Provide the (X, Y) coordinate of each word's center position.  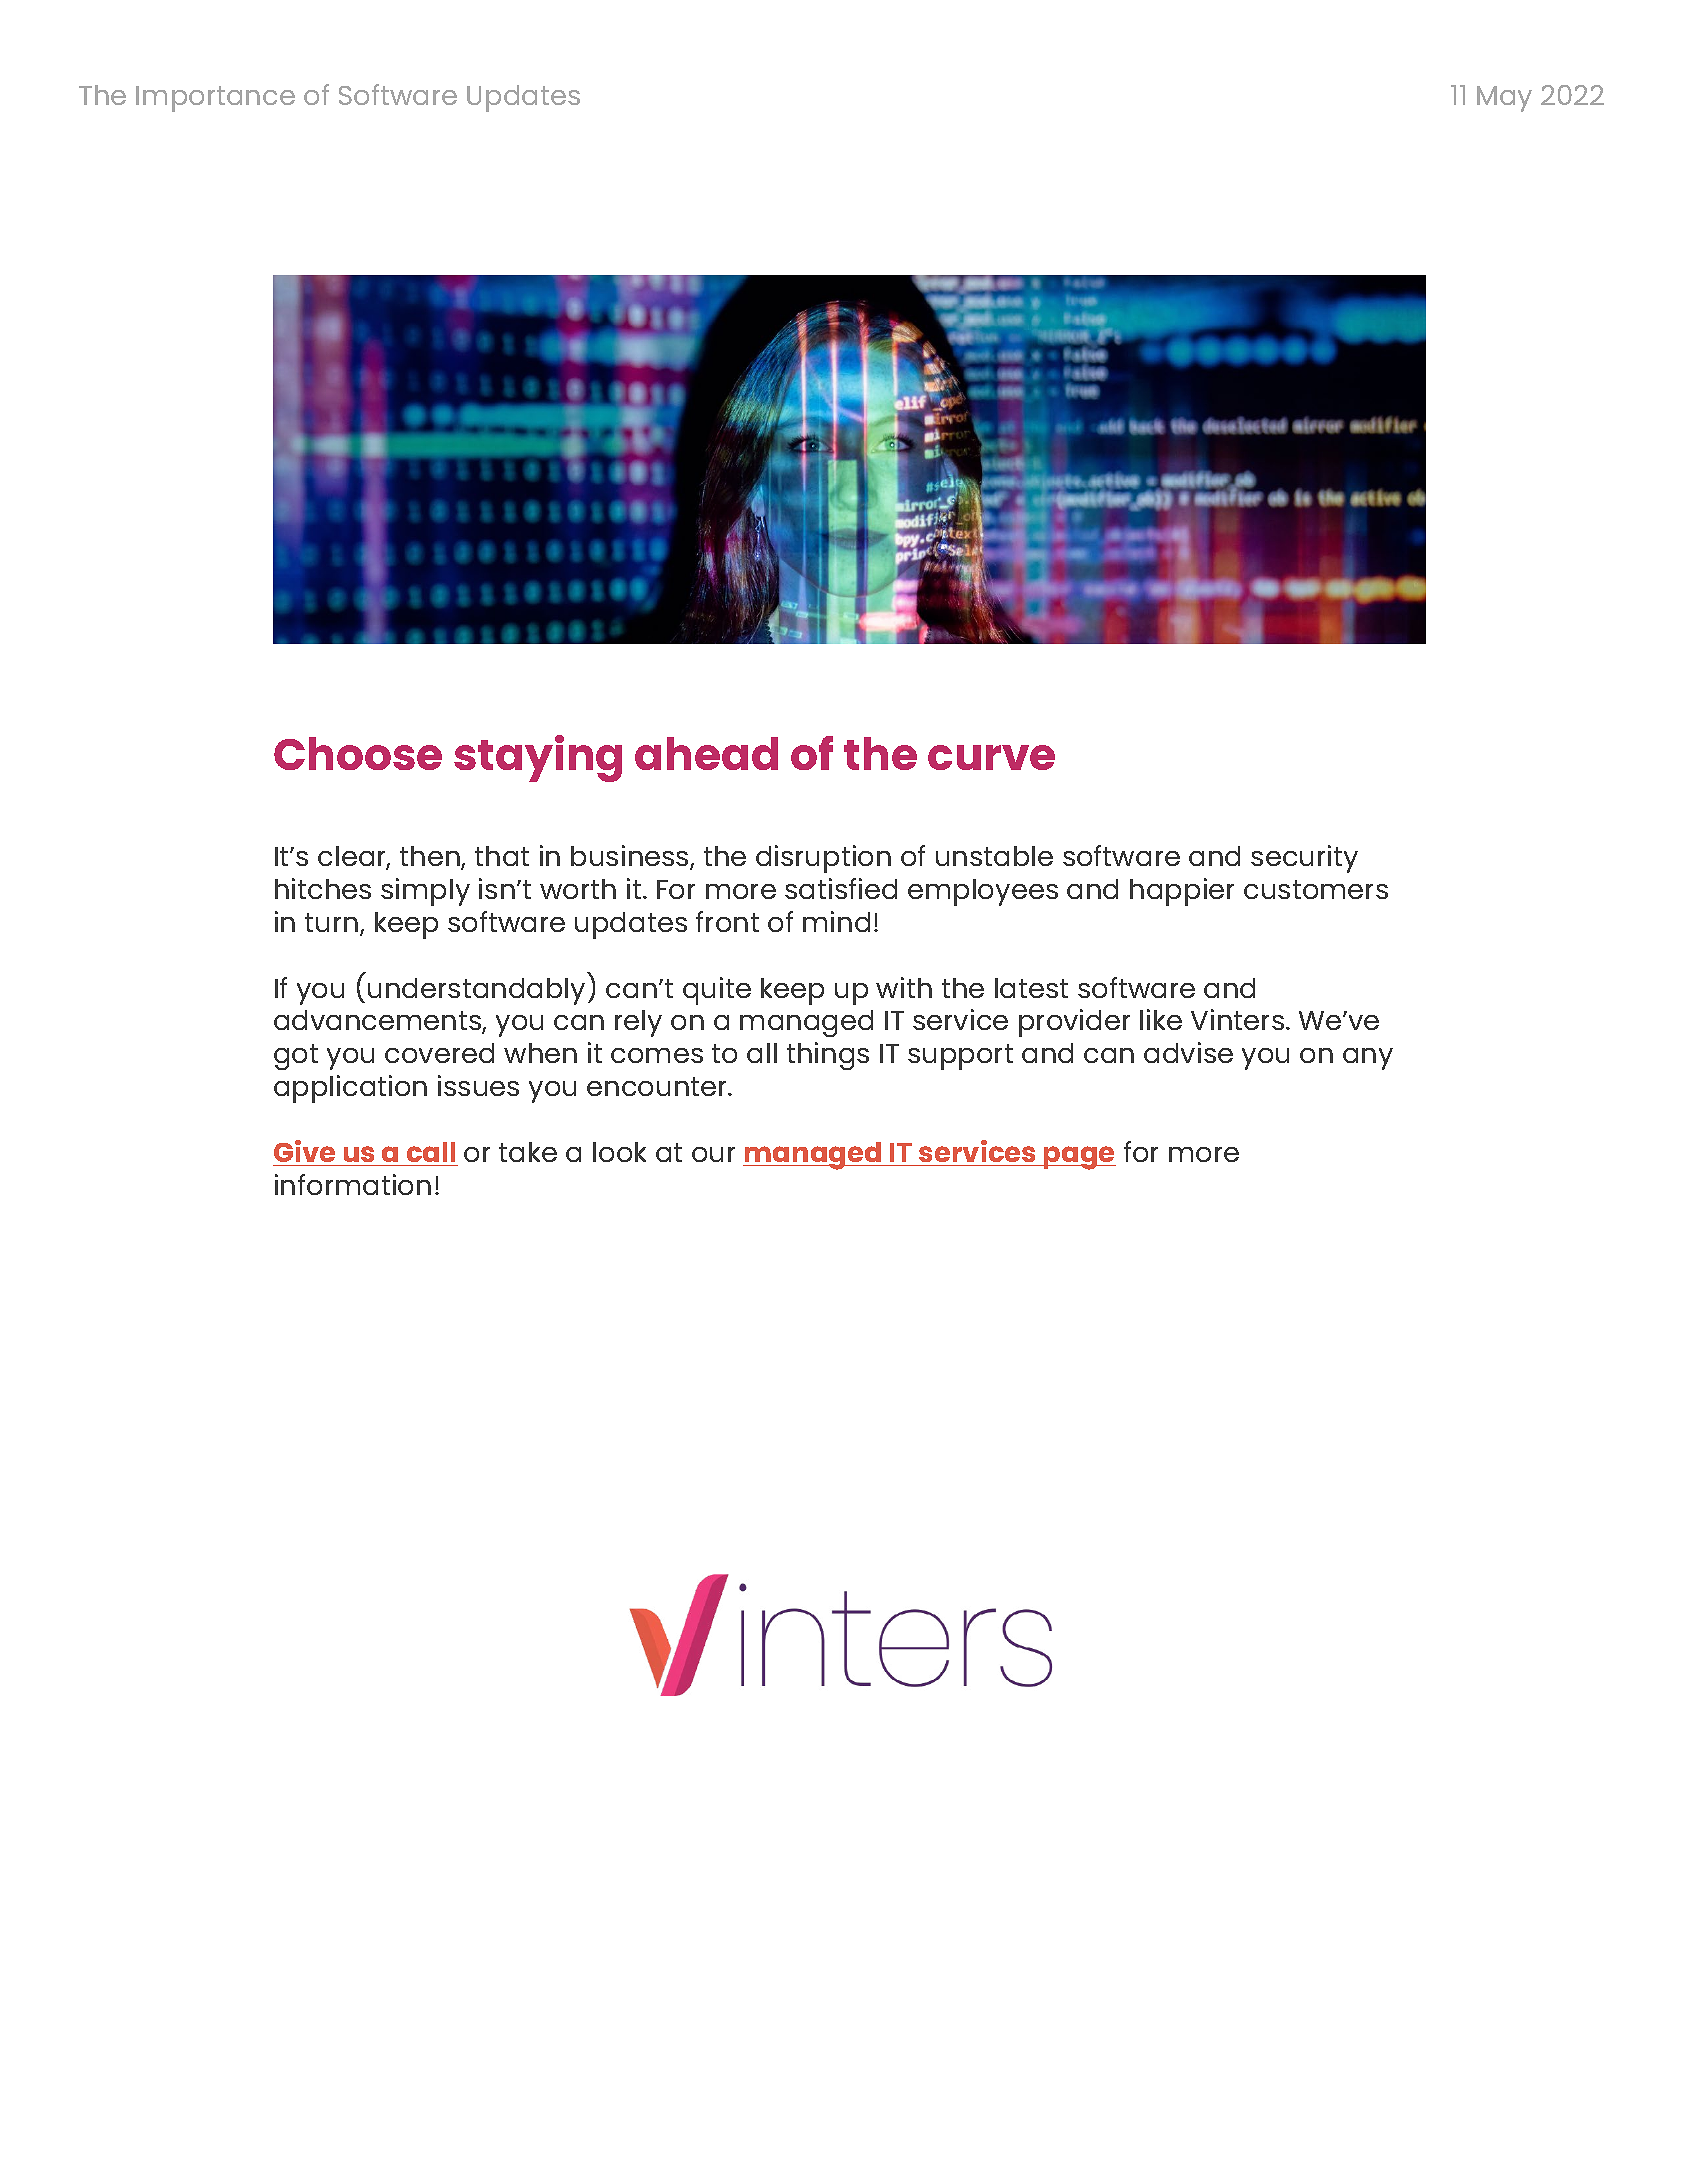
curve (991, 757)
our (713, 1154)
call (431, 1152)
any (1368, 1059)
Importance (215, 99)
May (1504, 99)
